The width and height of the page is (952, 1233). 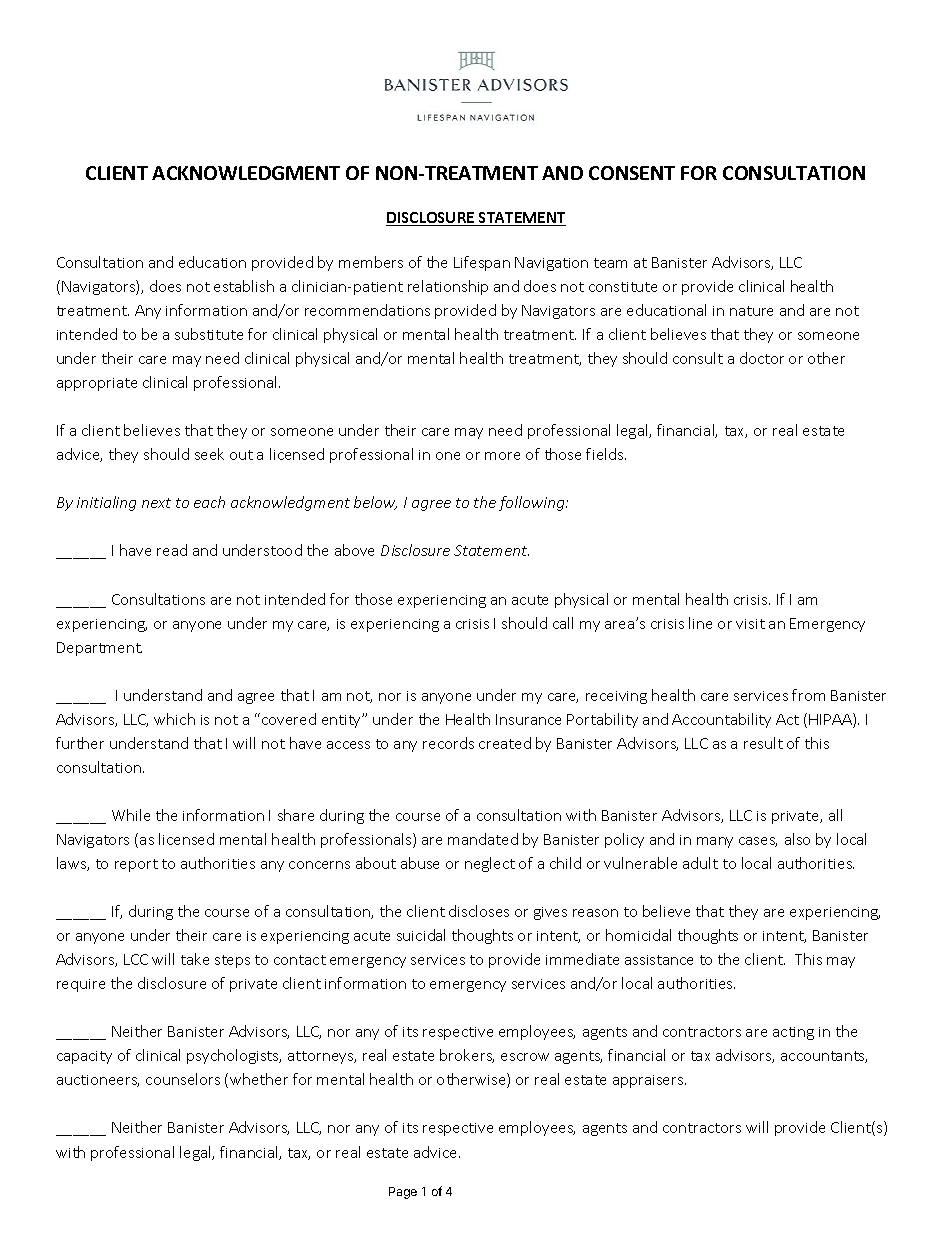 I want to click on report, so click(x=136, y=865).
